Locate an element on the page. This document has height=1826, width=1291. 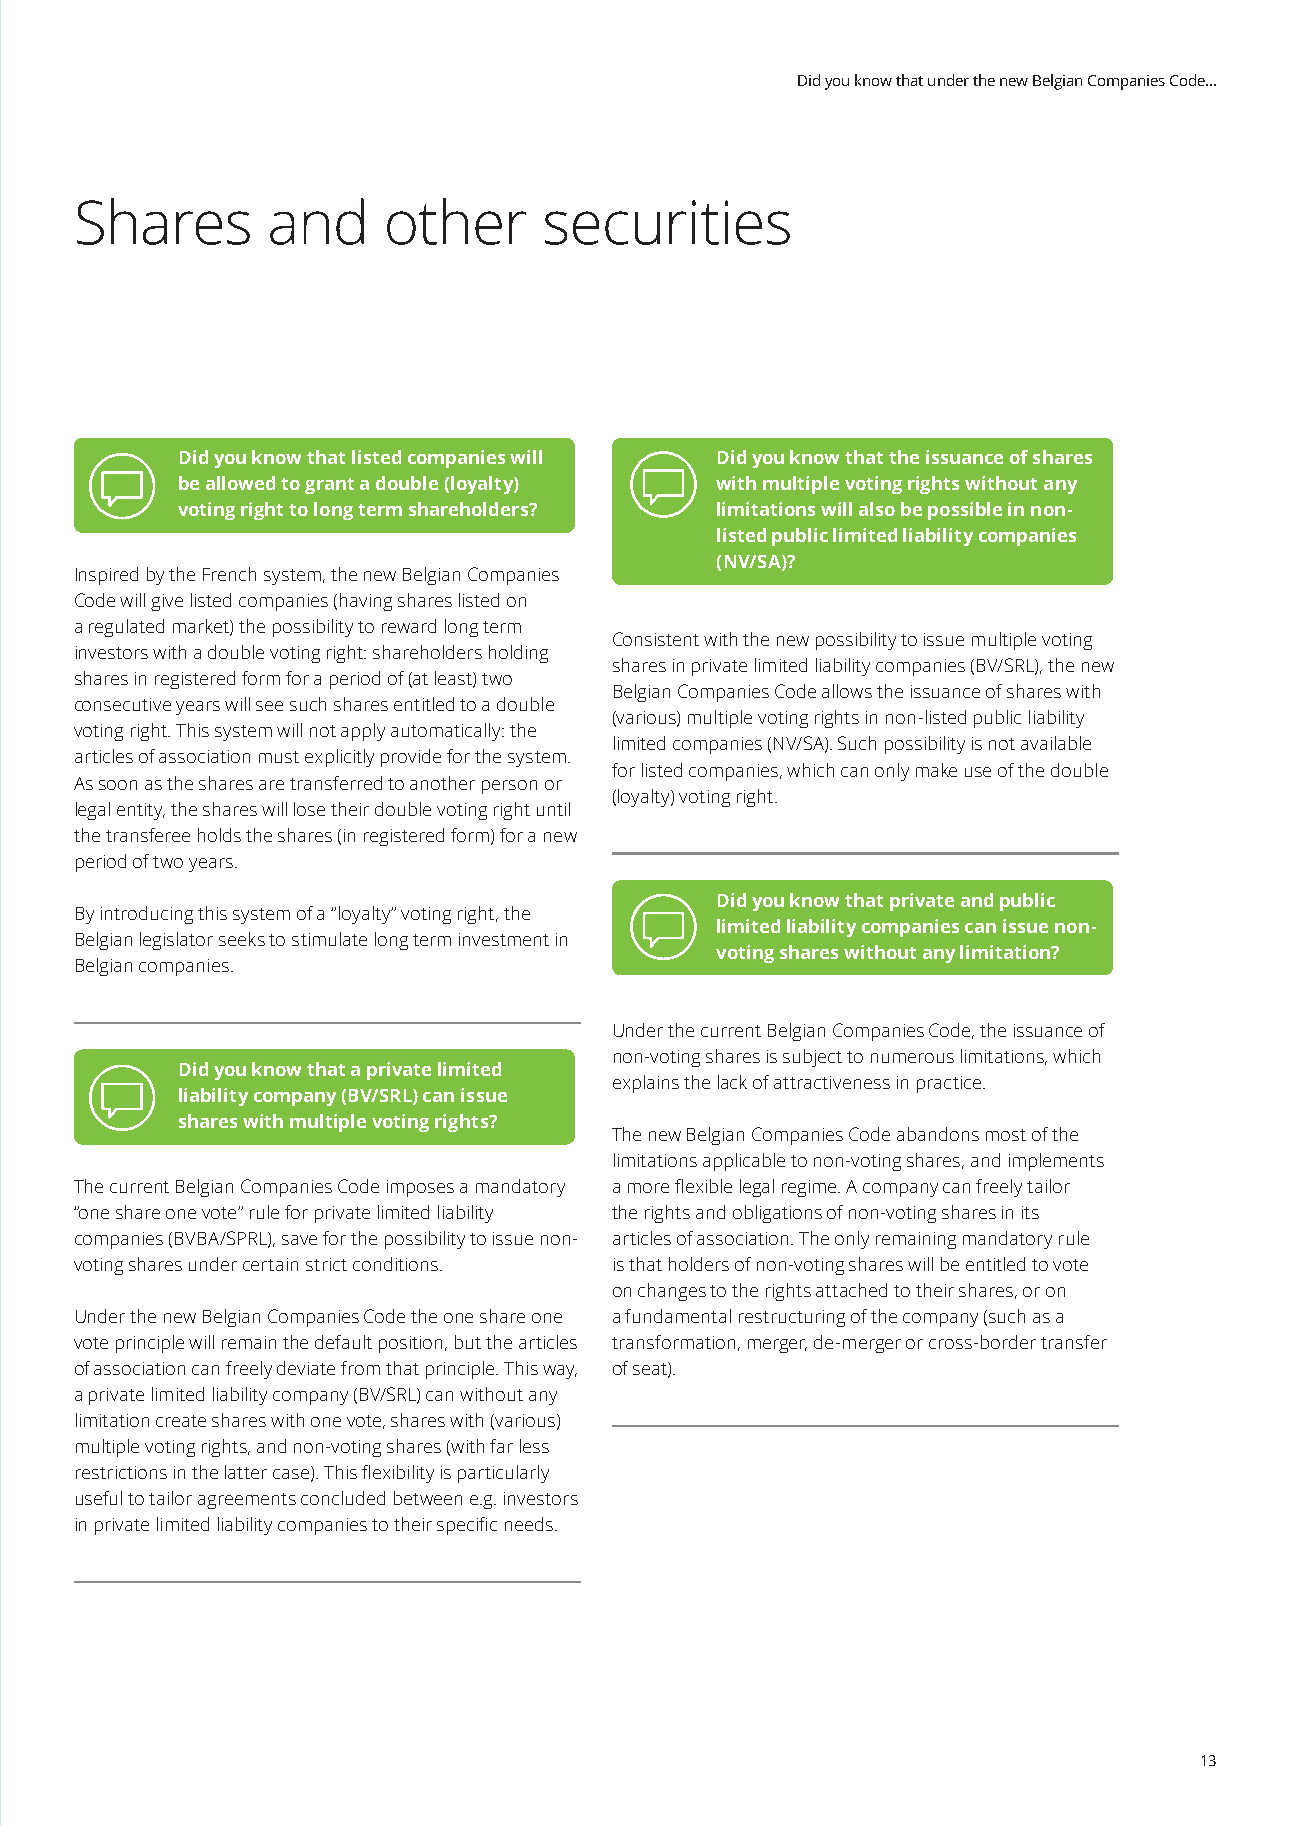
latter is located at coordinates (246, 1472).
